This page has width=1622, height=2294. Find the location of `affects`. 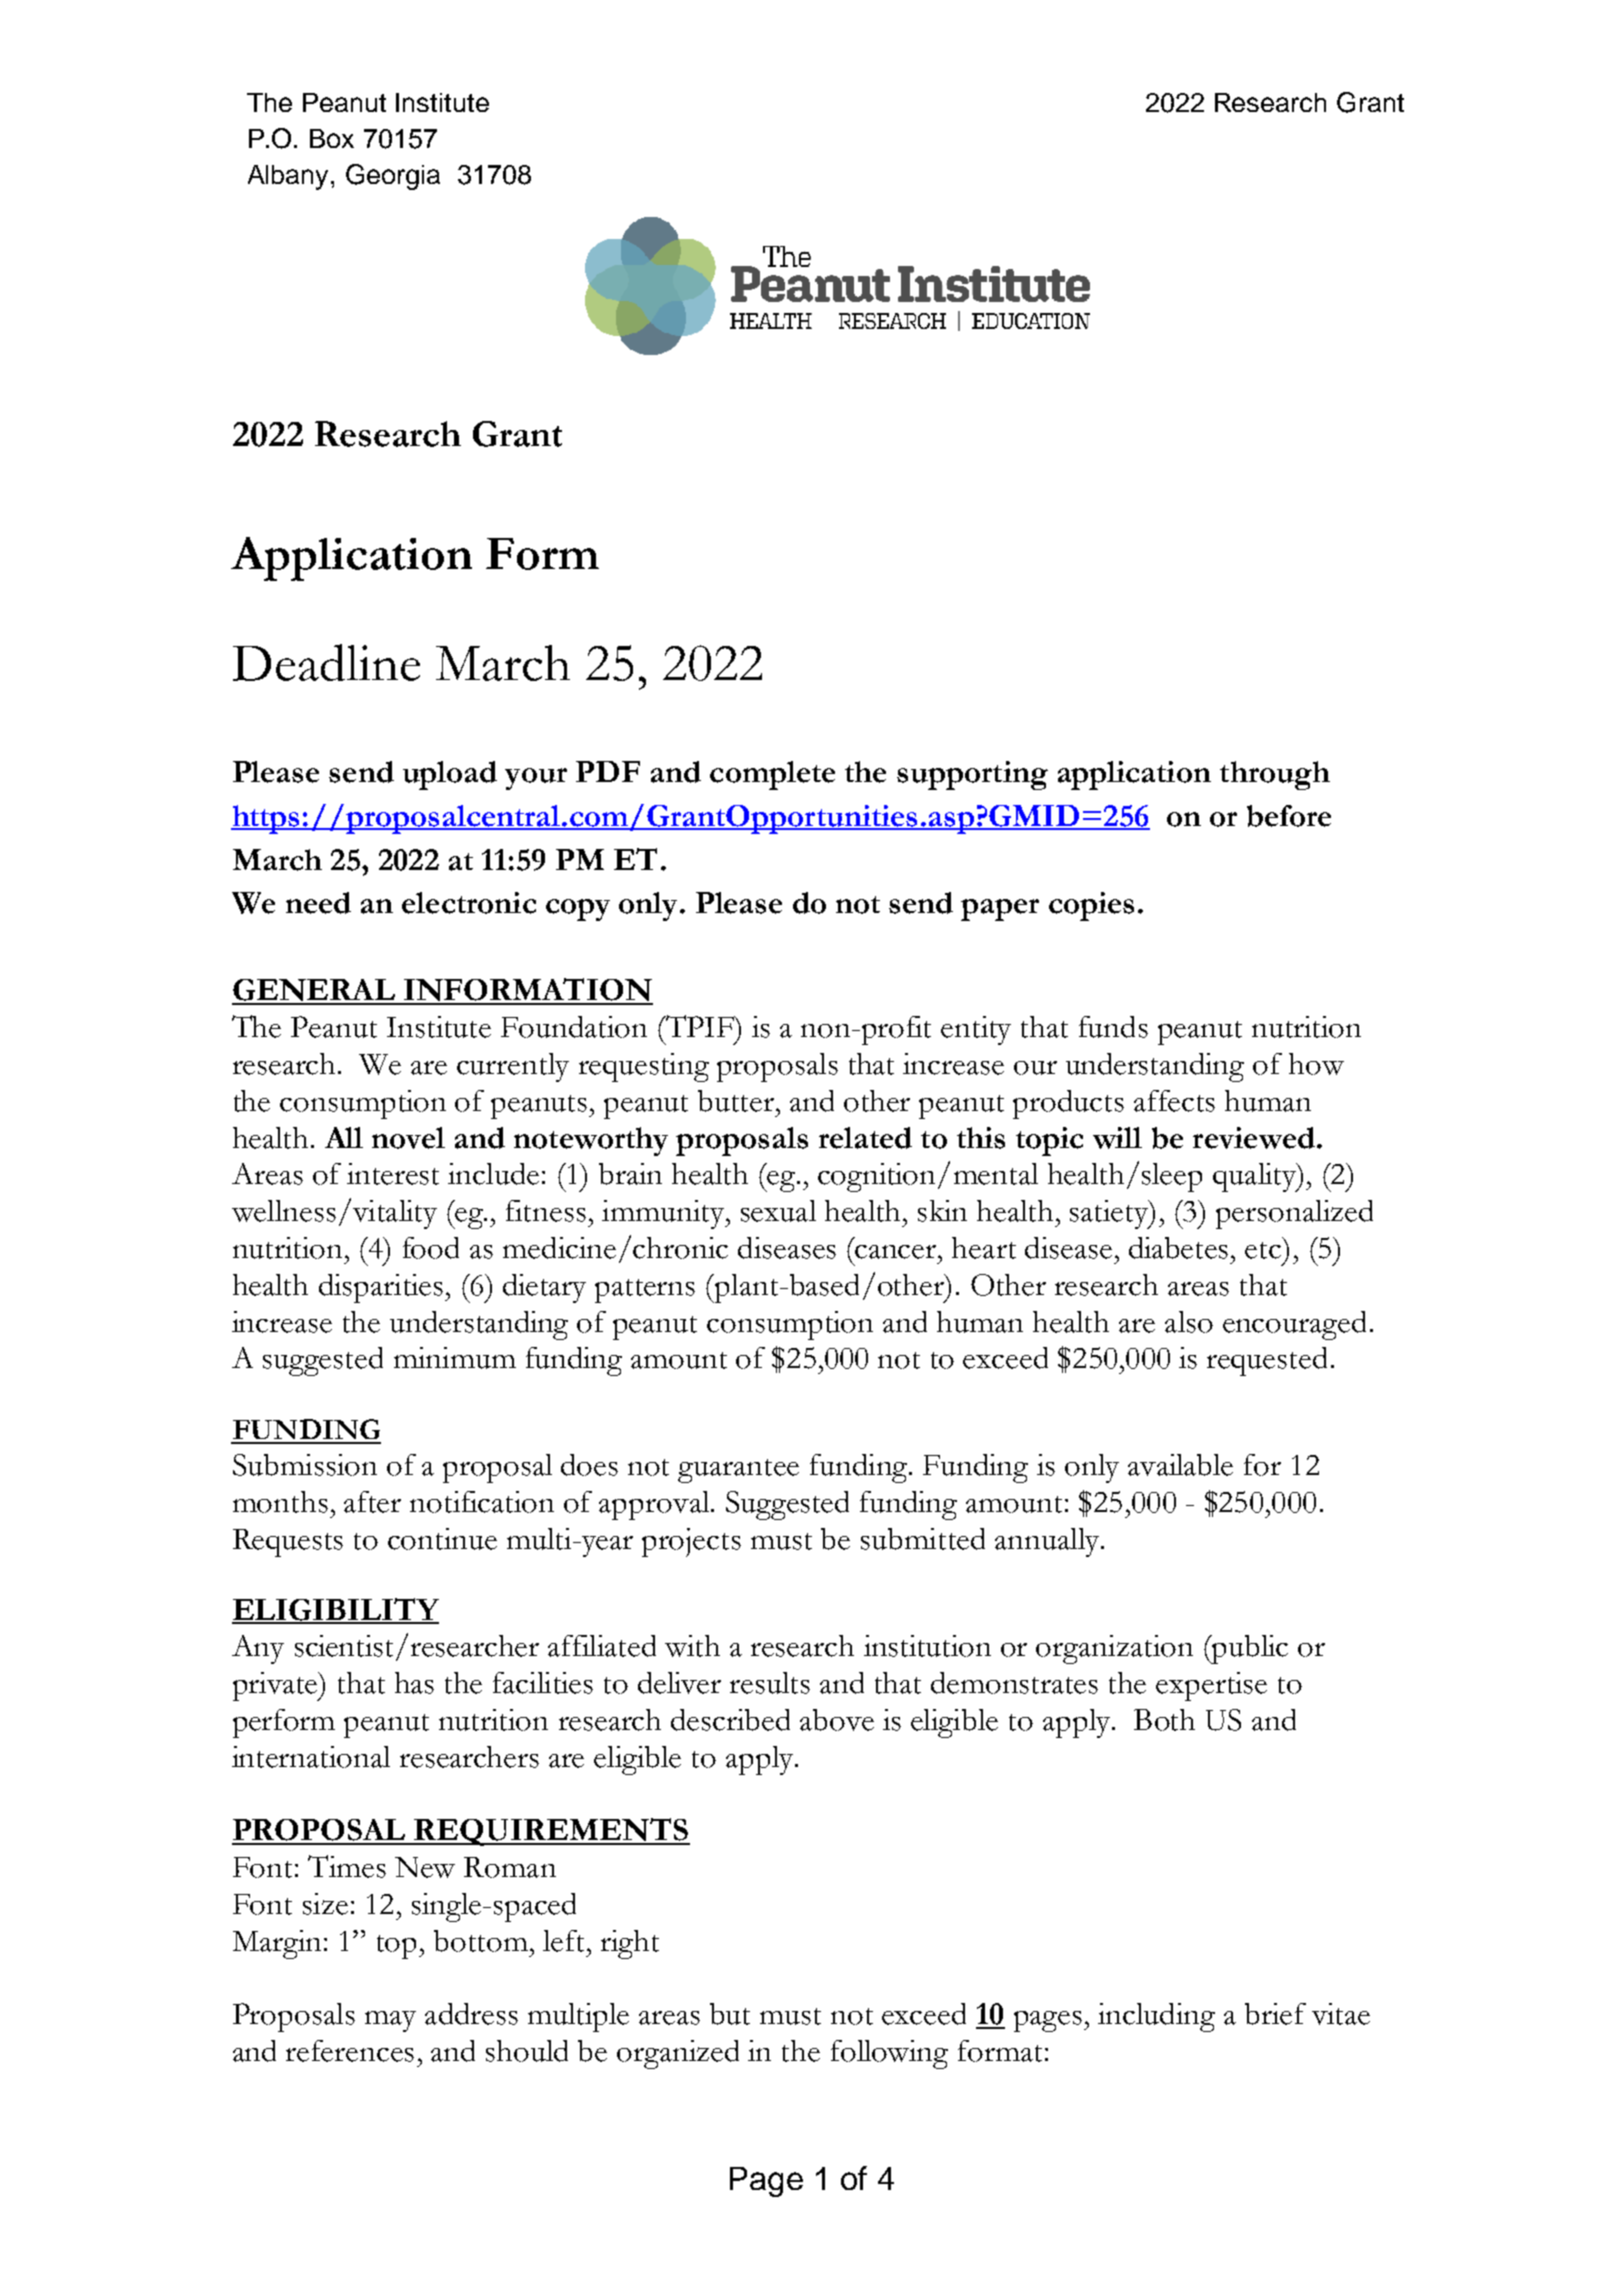

affects is located at coordinates (1174, 1101).
